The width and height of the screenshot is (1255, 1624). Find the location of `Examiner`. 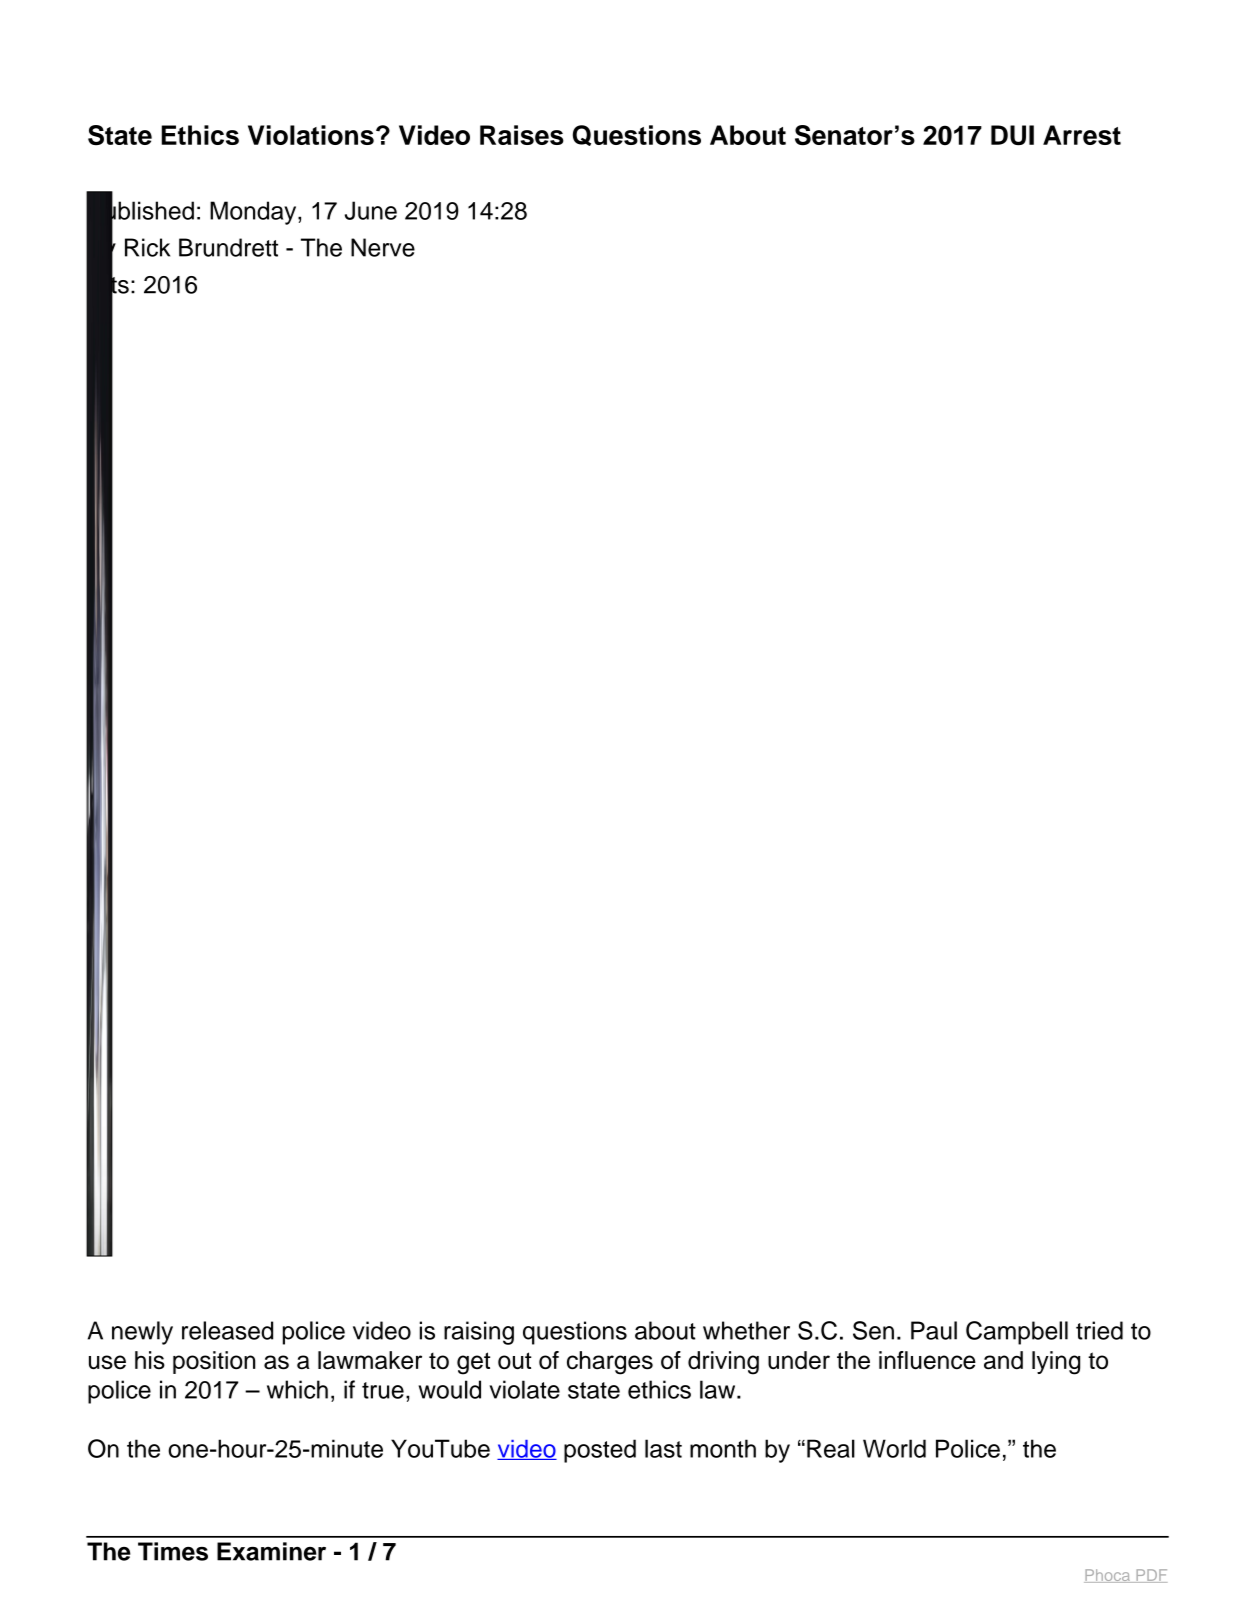

Examiner is located at coordinates (271, 1551).
